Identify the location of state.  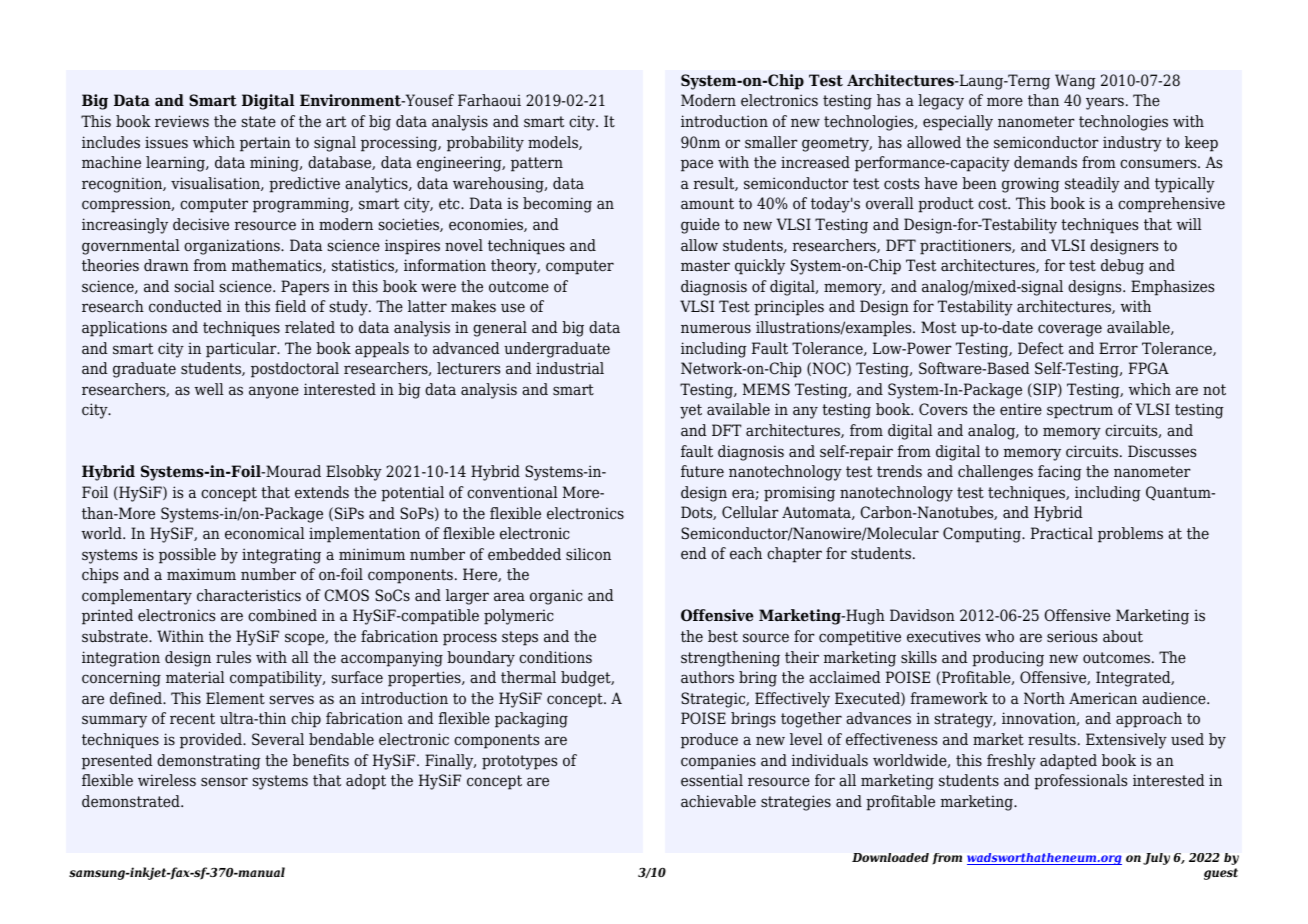
(258, 122).
